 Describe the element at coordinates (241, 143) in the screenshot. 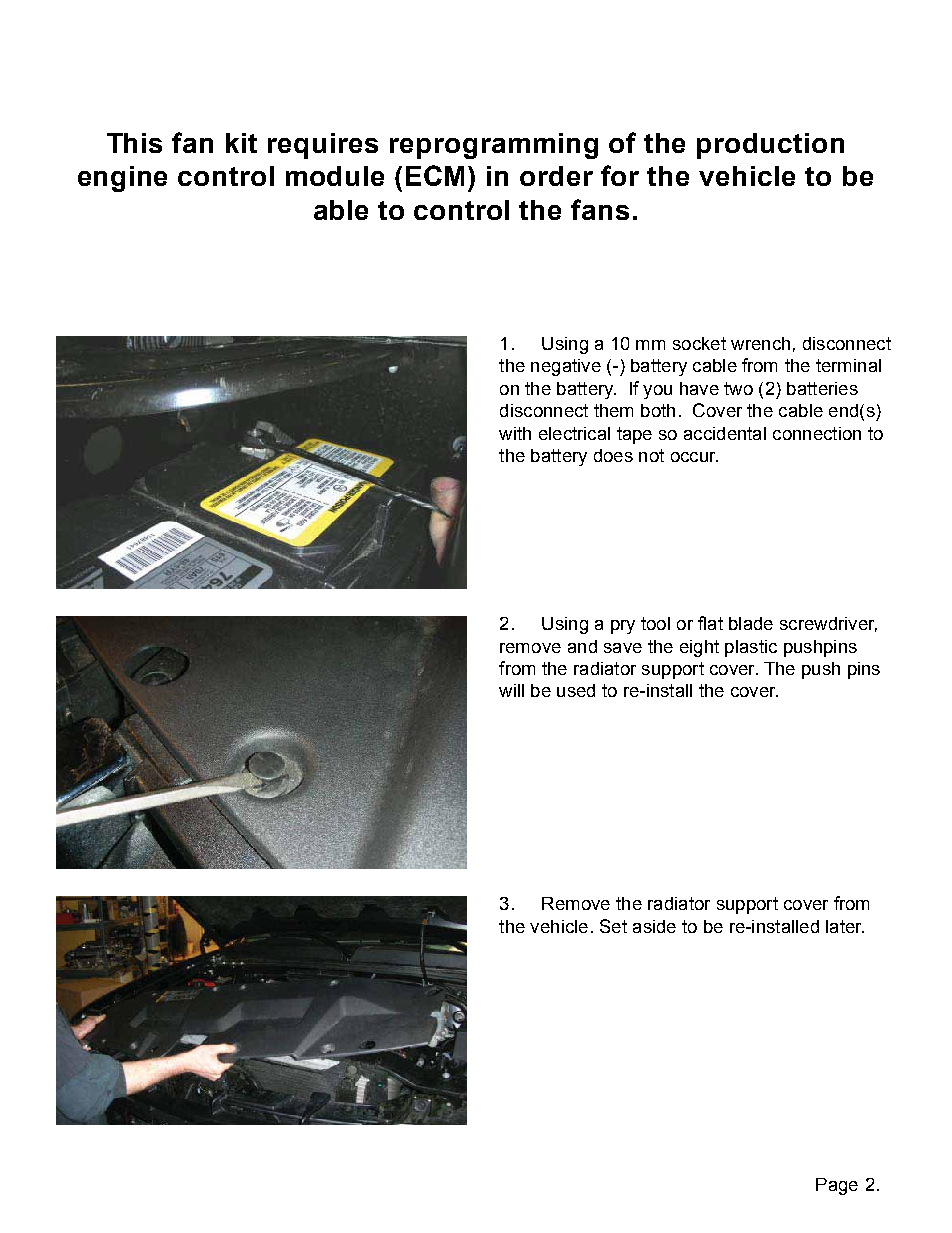

I see `kit` at that location.
